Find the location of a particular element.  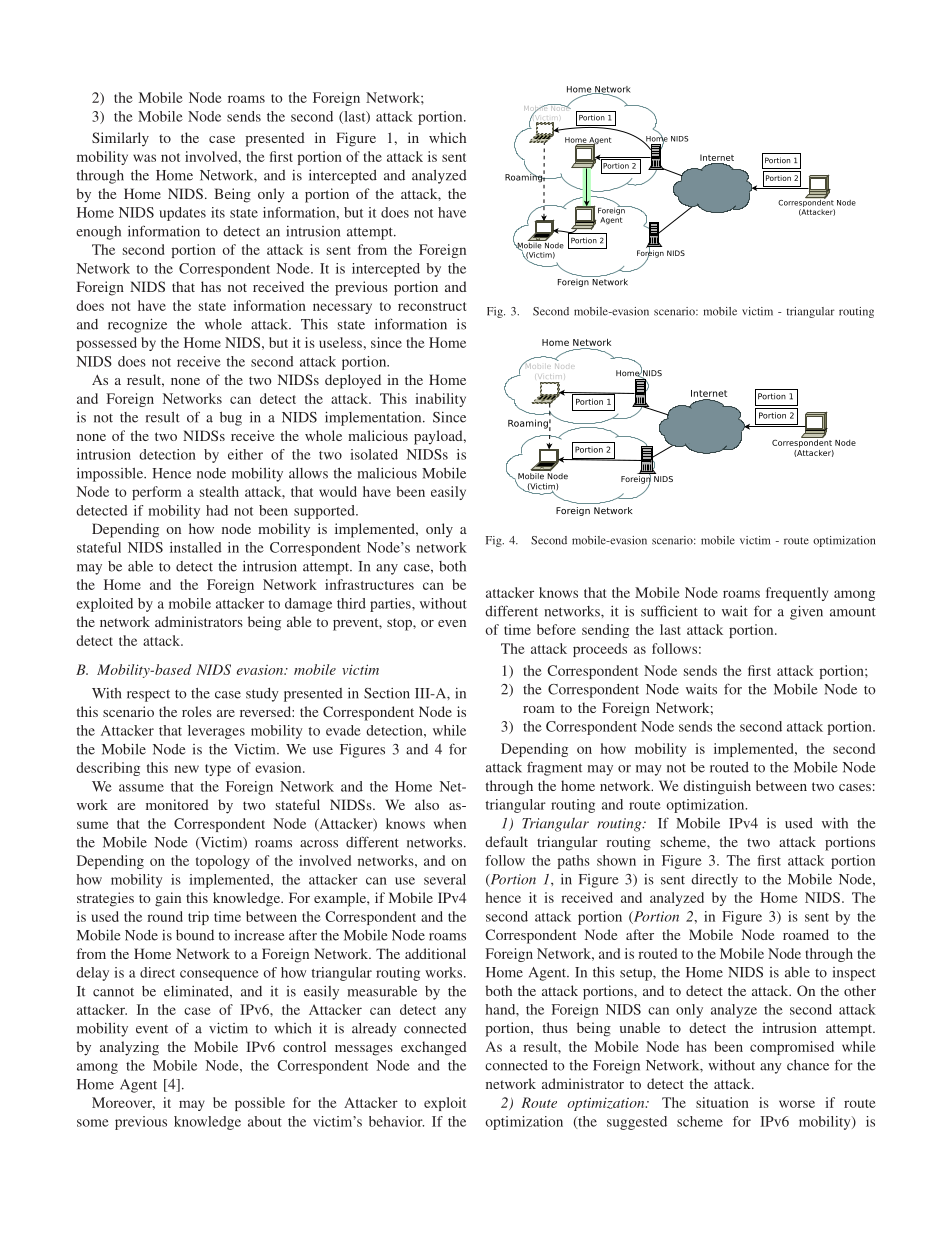

several is located at coordinates (445, 879).
